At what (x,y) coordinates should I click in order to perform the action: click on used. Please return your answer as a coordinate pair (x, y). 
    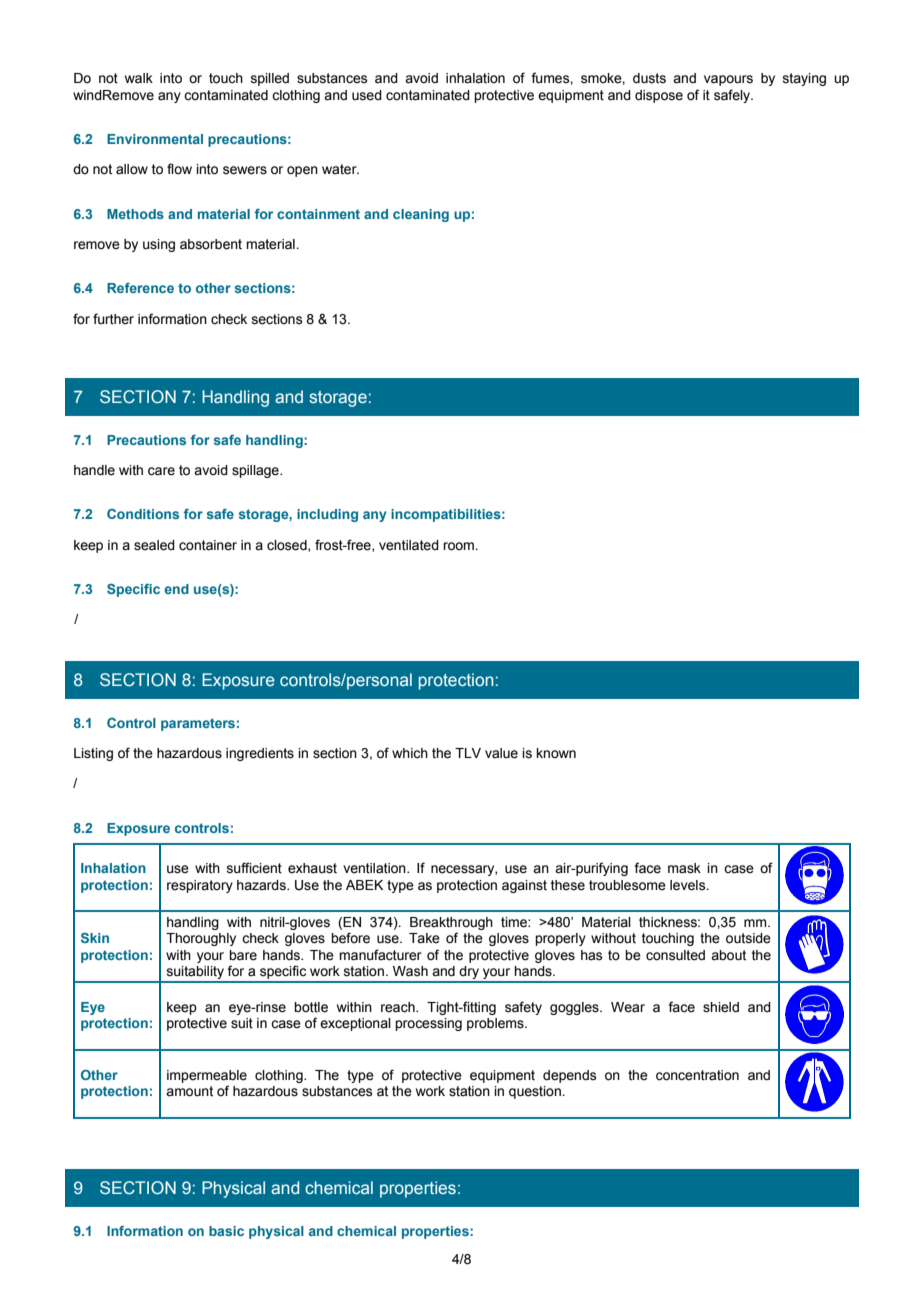
    Looking at the image, I should click on (367, 95).
